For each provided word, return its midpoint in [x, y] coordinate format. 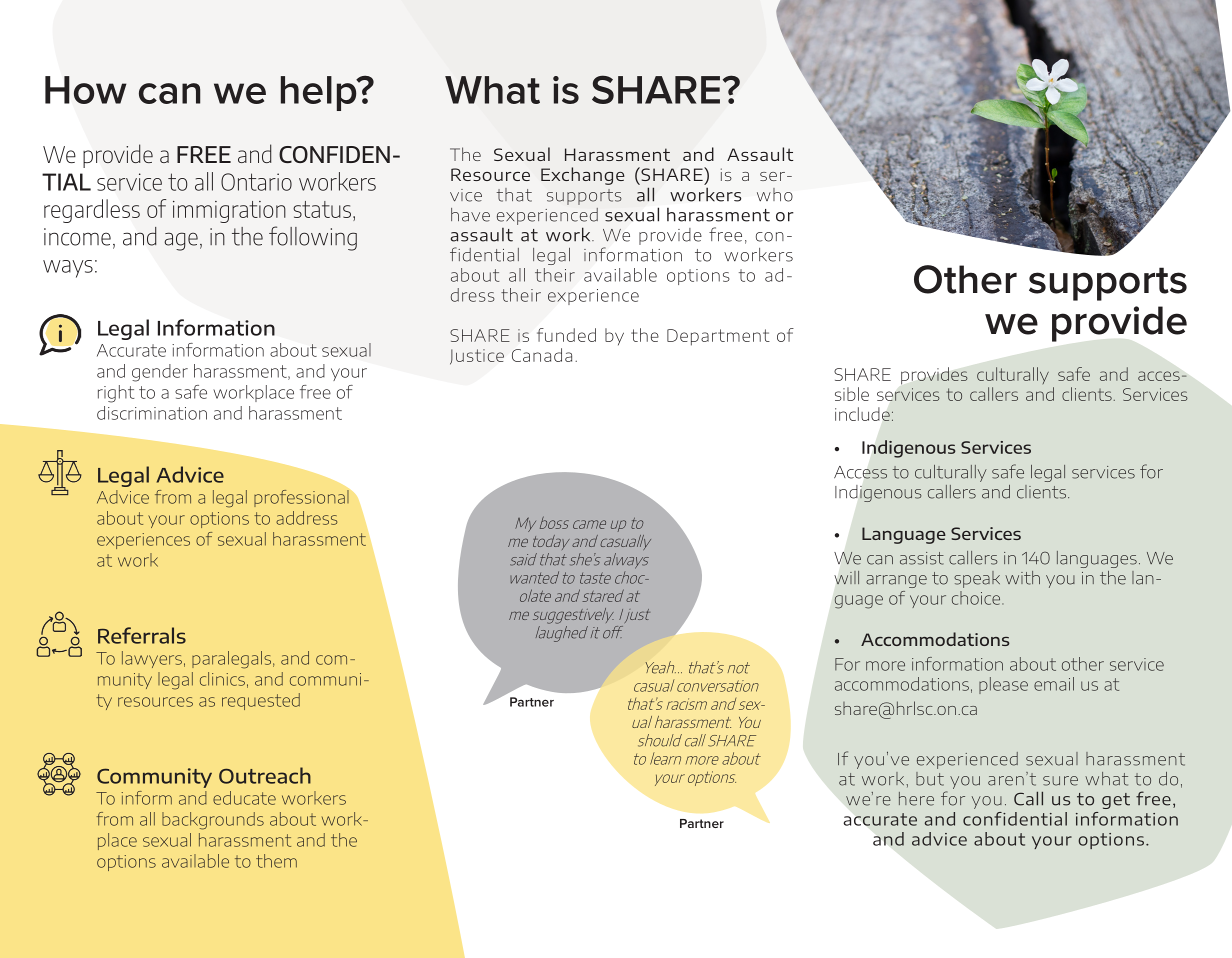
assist [922, 558]
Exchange [583, 176]
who [775, 195]
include [863, 414]
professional [302, 497]
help [320, 93]
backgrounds [213, 821]
